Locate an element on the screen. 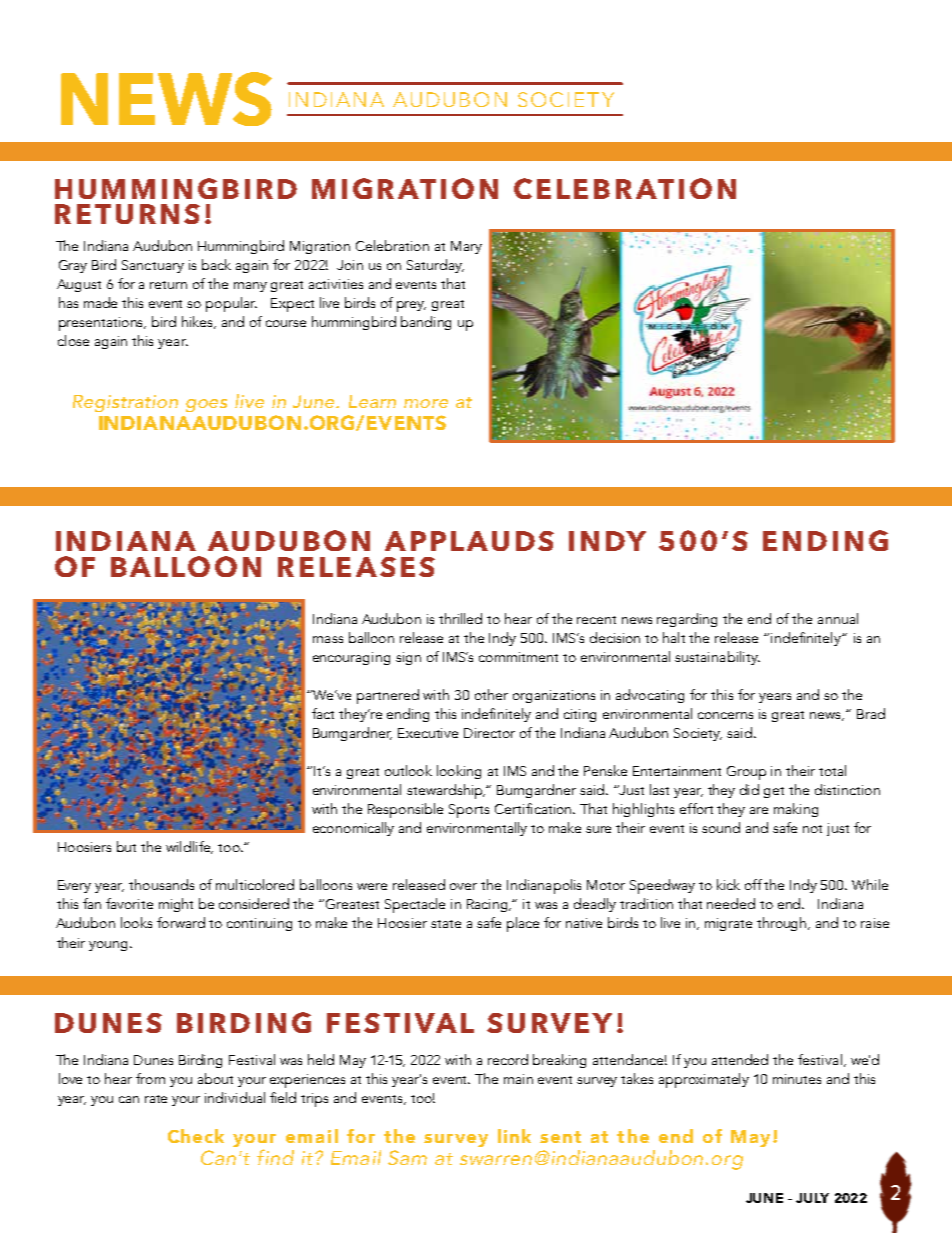 The width and height of the screenshot is (952, 1233). Sanctuary is located at coordinates (153, 266).
